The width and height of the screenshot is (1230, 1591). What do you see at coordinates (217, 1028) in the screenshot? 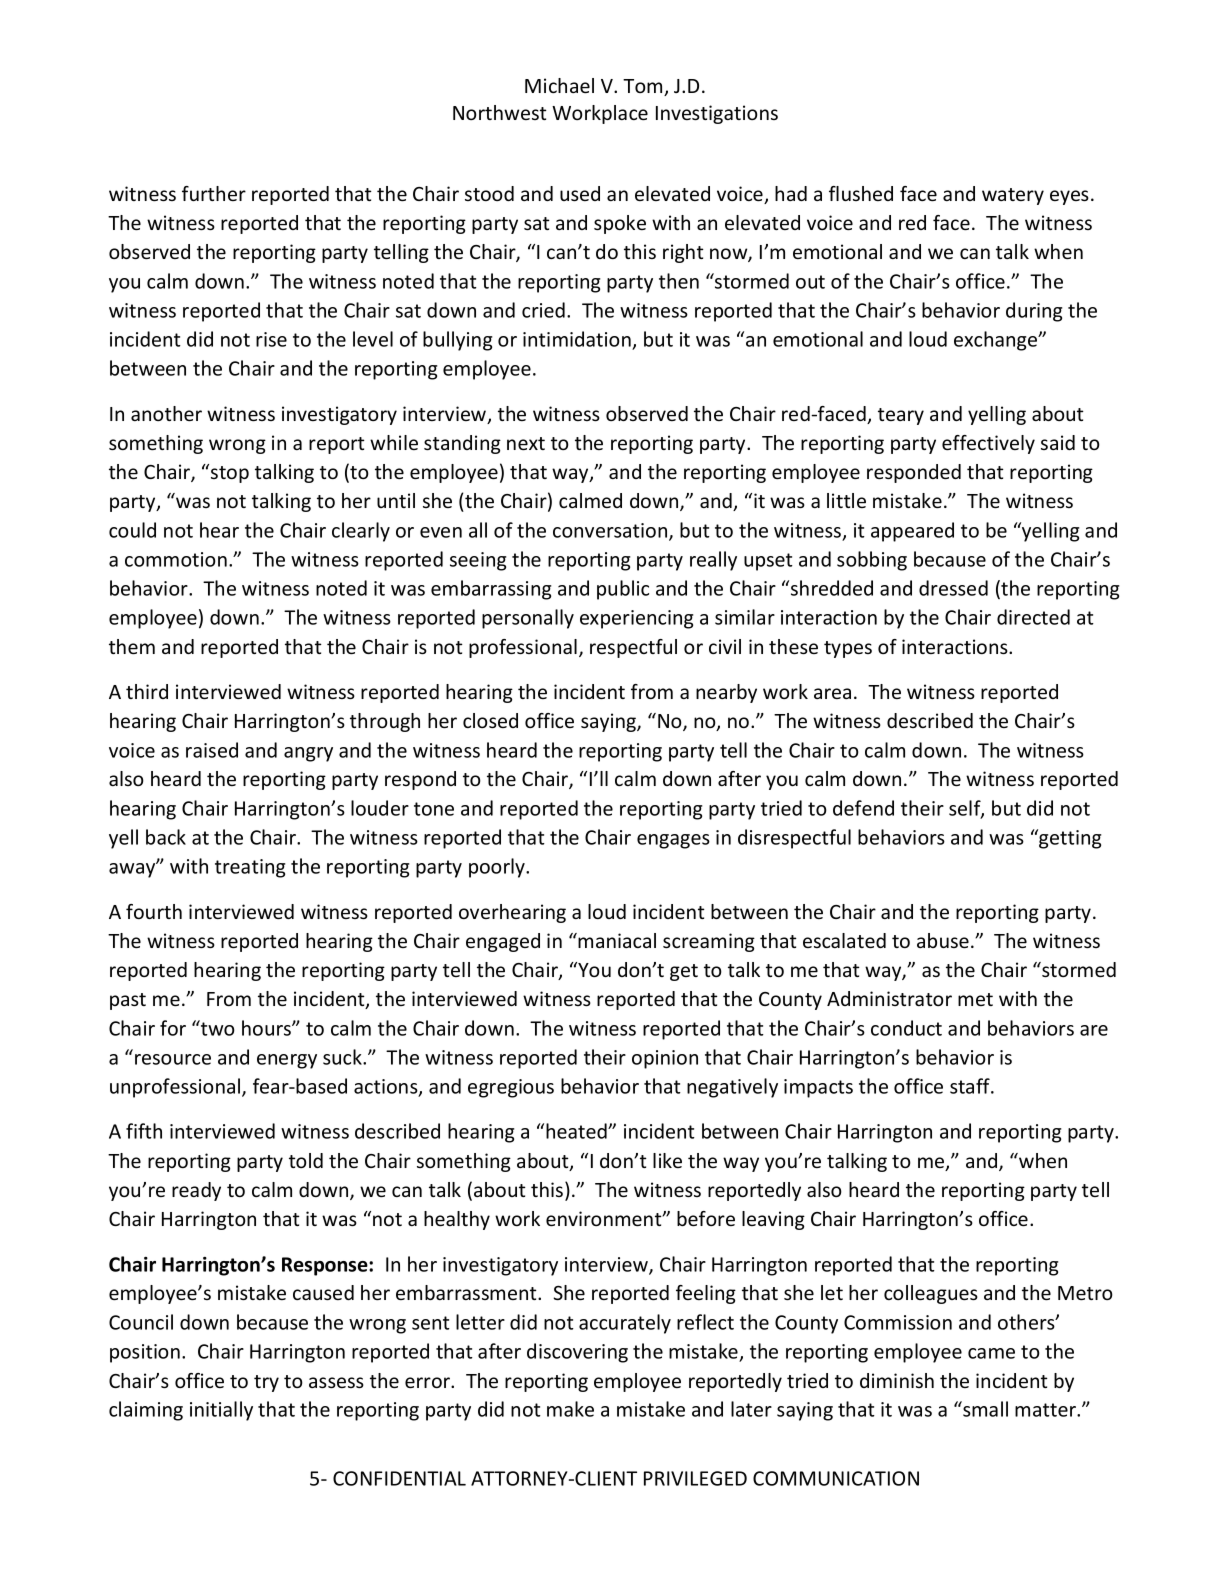
I see `two` at bounding box center [217, 1028].
